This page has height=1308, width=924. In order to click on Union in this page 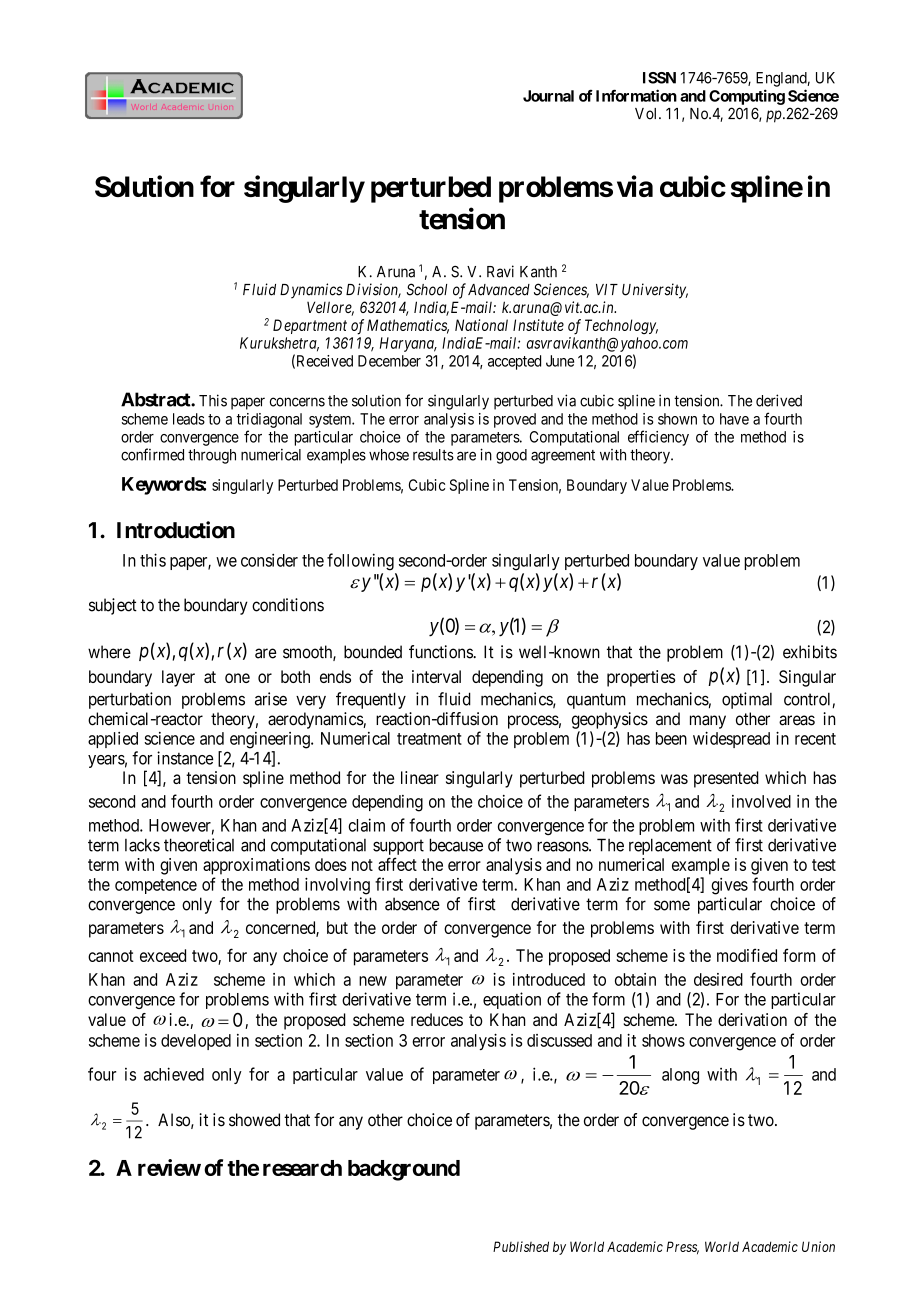, I will do `click(818, 1246)`.
